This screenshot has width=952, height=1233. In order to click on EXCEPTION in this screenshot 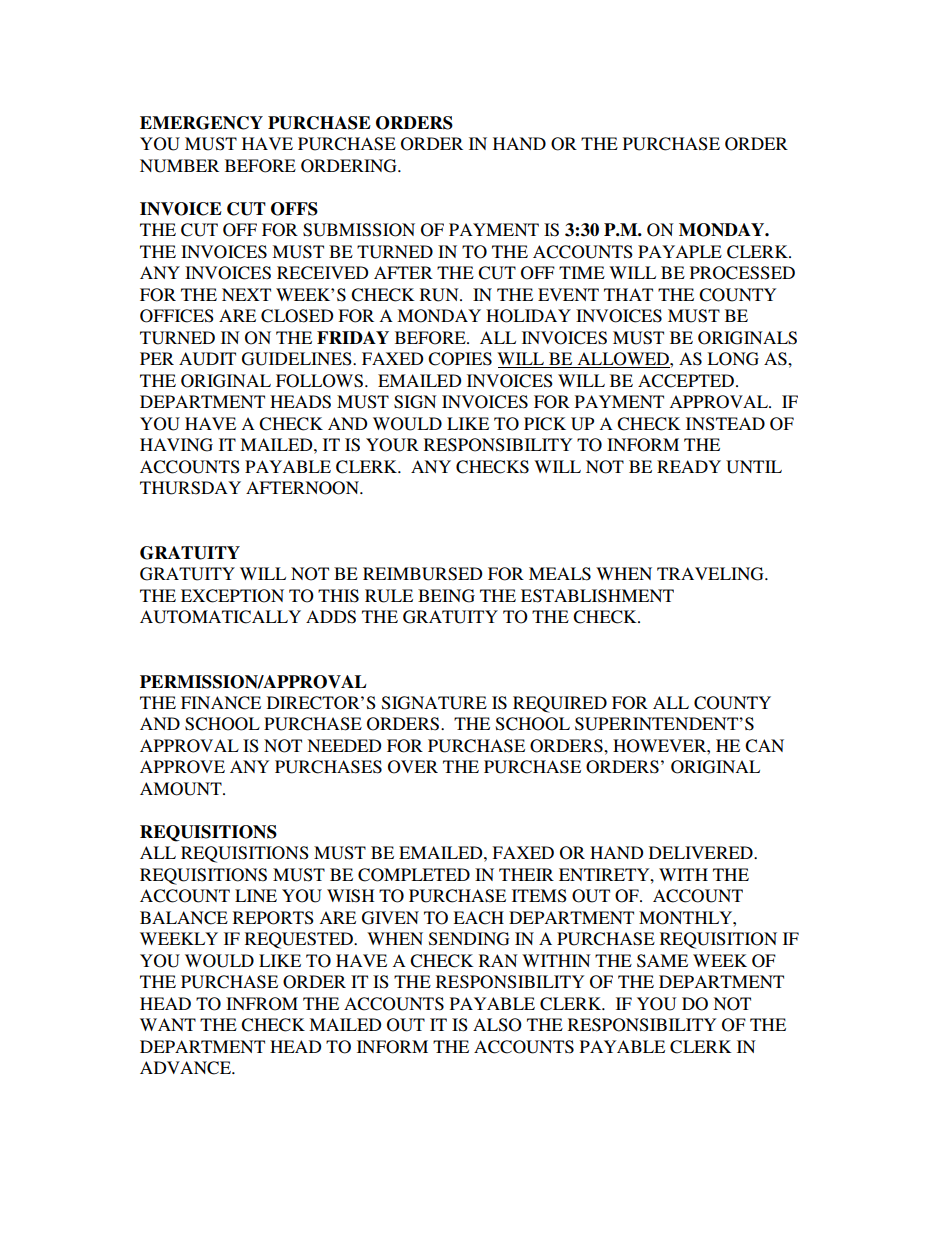, I will do `click(232, 596)`.
